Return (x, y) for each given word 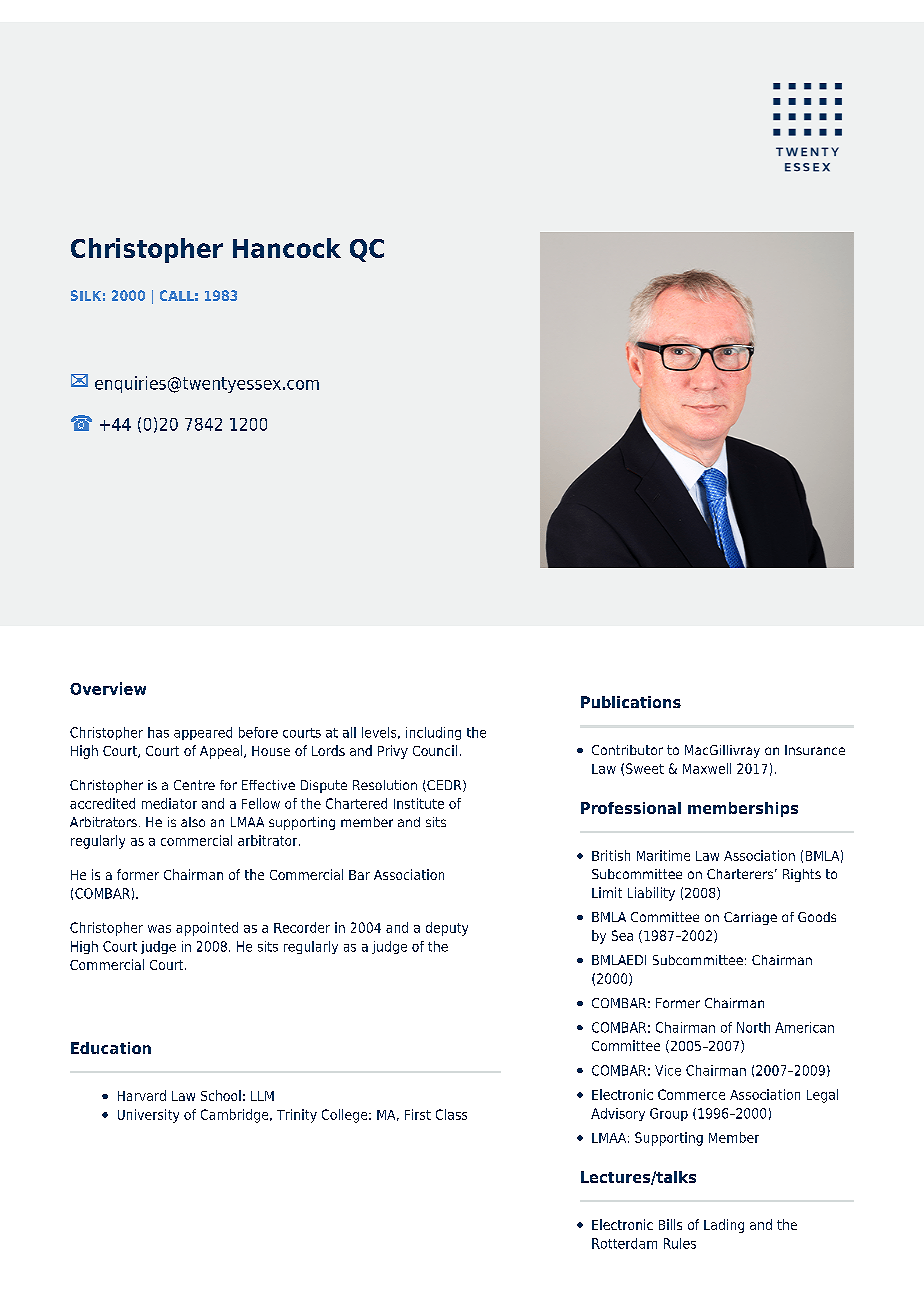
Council (435, 750)
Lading (724, 1226)
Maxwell (707, 768)
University (148, 1116)
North (753, 1027)
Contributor (627, 750)
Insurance (815, 750)
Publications (631, 702)
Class (451, 1114)
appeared (203, 733)
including (433, 733)
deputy (447, 929)
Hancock (287, 248)
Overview (108, 688)
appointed (207, 929)
